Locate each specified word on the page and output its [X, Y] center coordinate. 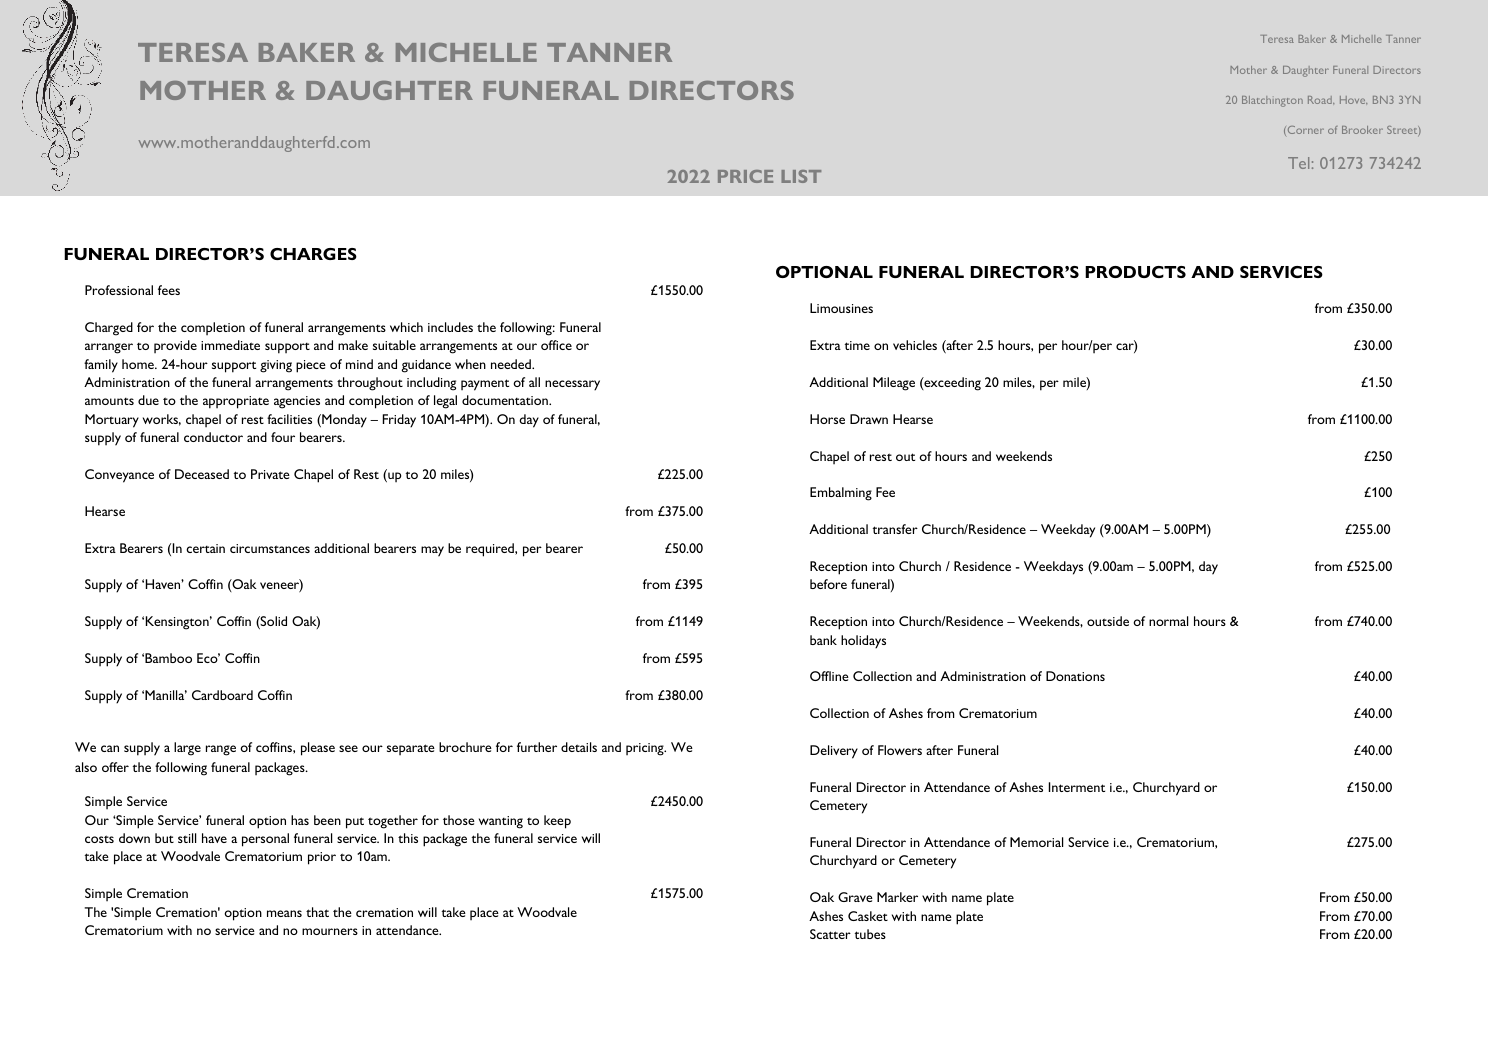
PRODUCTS [1135, 272]
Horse [827, 419]
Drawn [869, 419]
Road [1321, 100]
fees [169, 290]
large [187, 749]
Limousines [841, 308]
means [284, 913]
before [828, 584]
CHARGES [313, 254]
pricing [646, 749]
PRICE [745, 176]
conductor [213, 437]
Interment [1077, 787]
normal [1168, 621]
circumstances [270, 548]
